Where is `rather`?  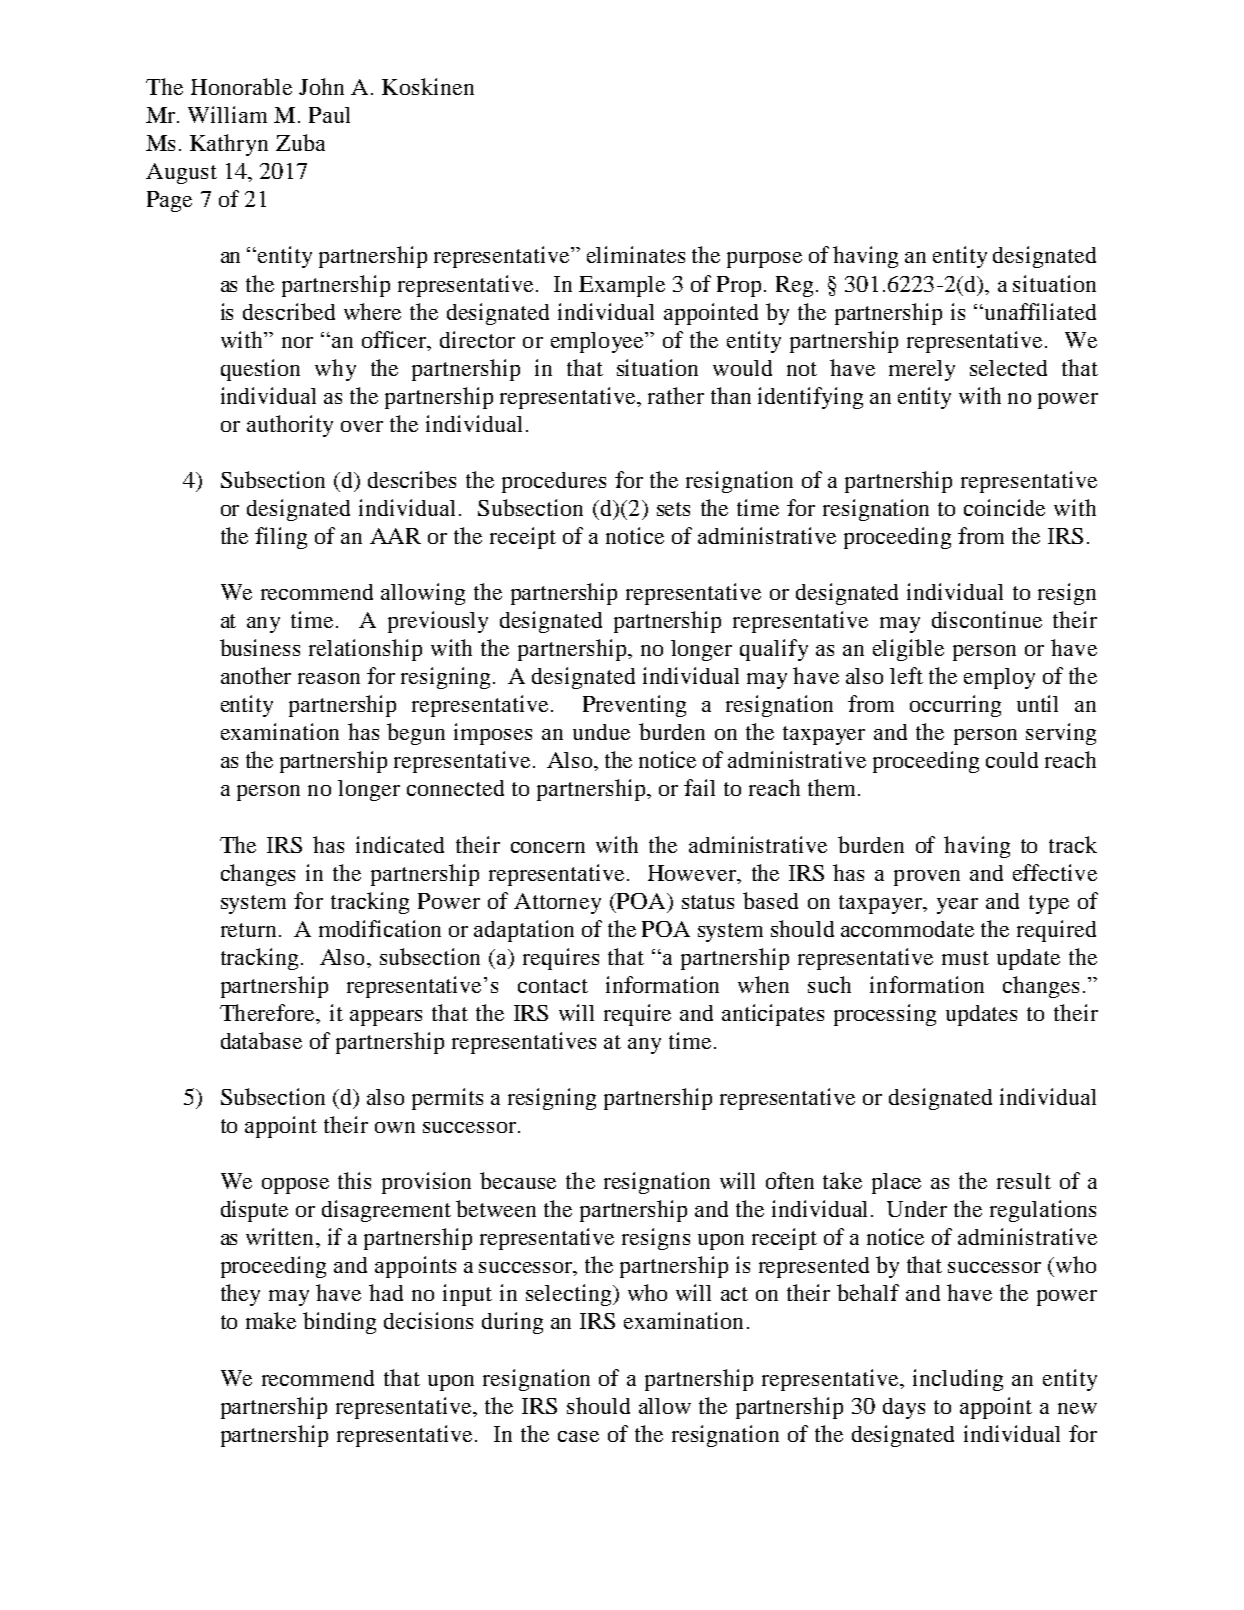 rather is located at coordinates (676, 395).
